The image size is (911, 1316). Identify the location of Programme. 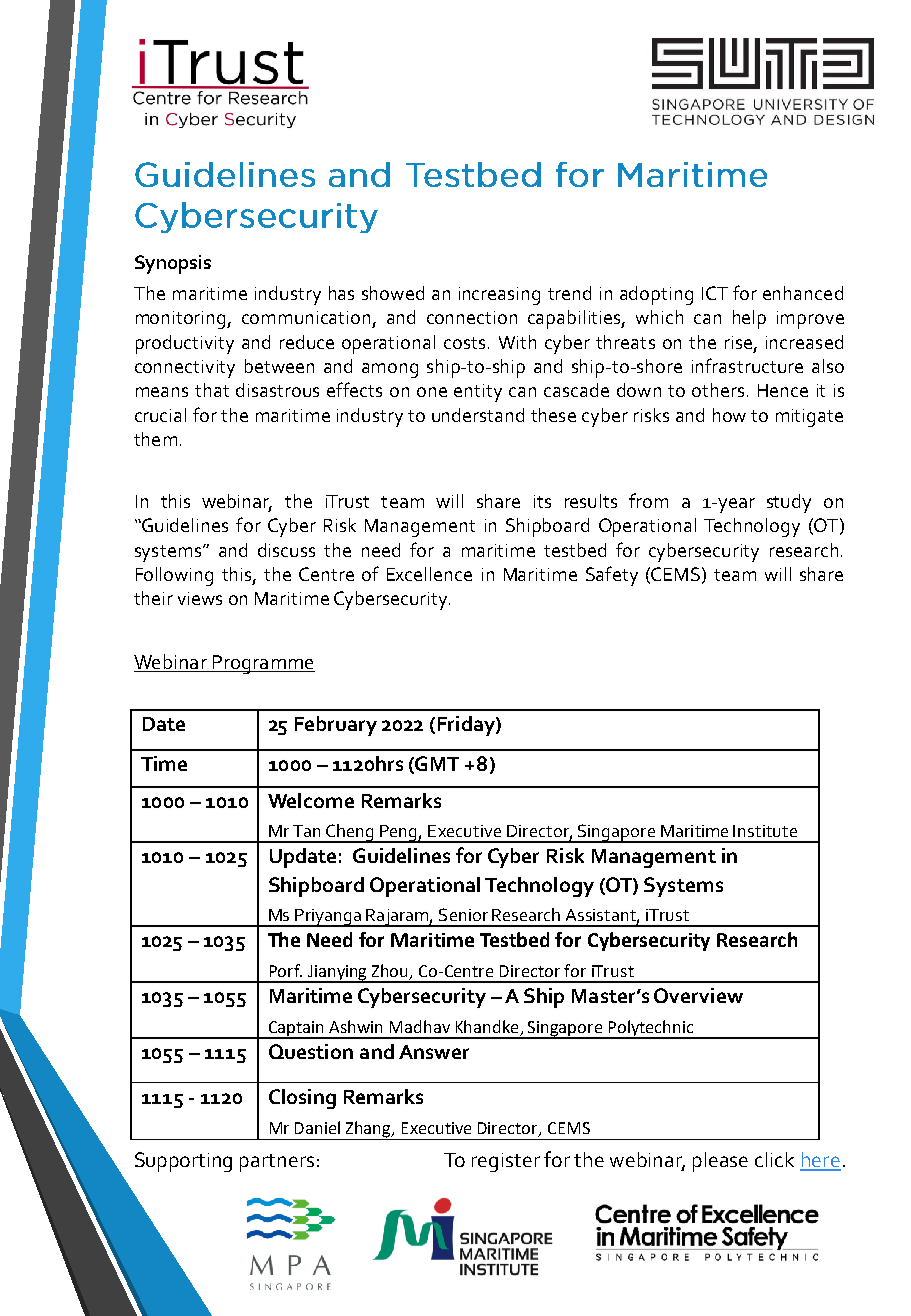
(262, 664).
